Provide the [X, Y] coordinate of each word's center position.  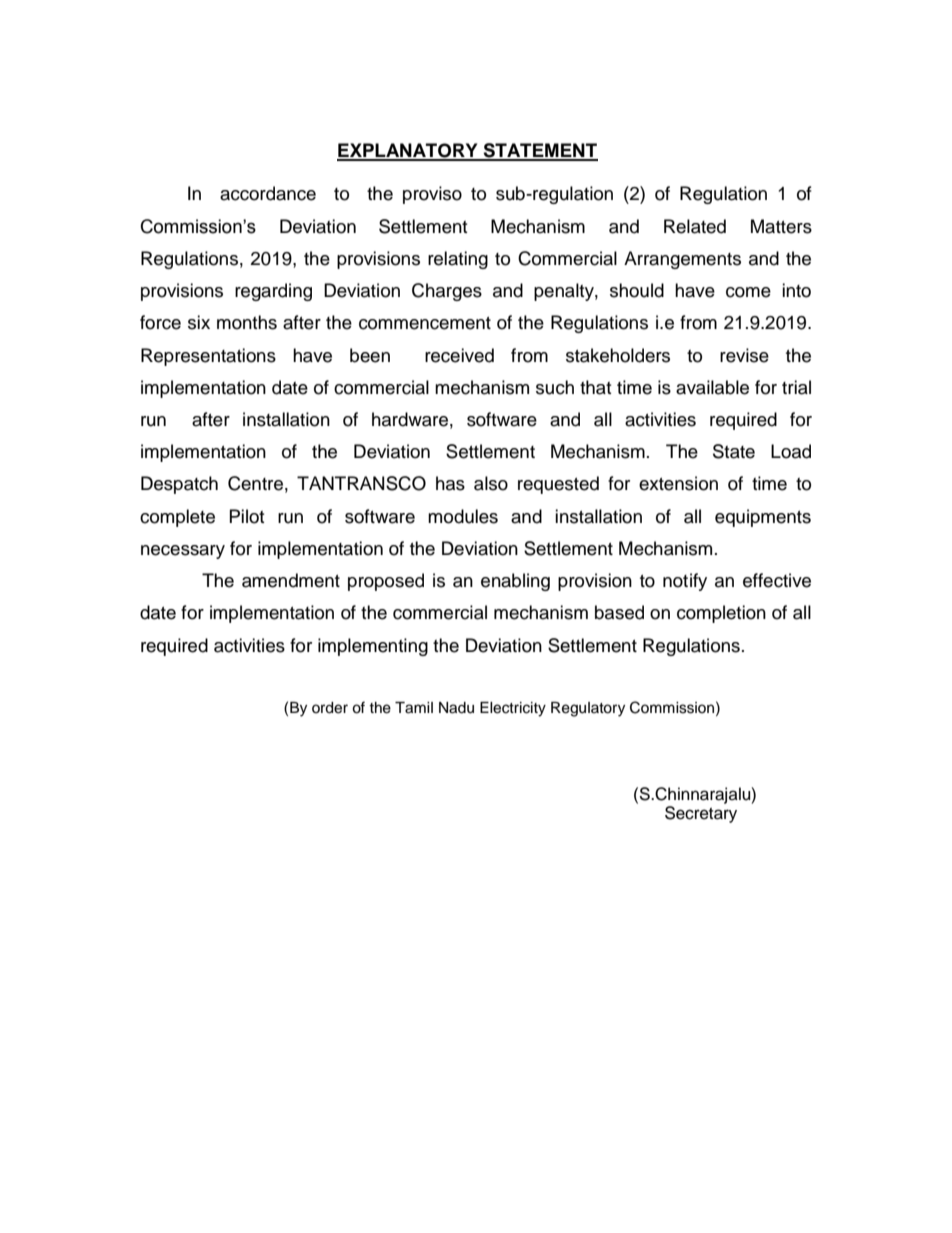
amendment [291, 580]
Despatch [179, 485]
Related [695, 226]
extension [678, 483]
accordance [268, 193]
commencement [425, 323]
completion [721, 614]
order [330, 708]
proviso [432, 195]
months [247, 322]
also [491, 483]
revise [744, 355]
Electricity [513, 709]
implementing [373, 647]
